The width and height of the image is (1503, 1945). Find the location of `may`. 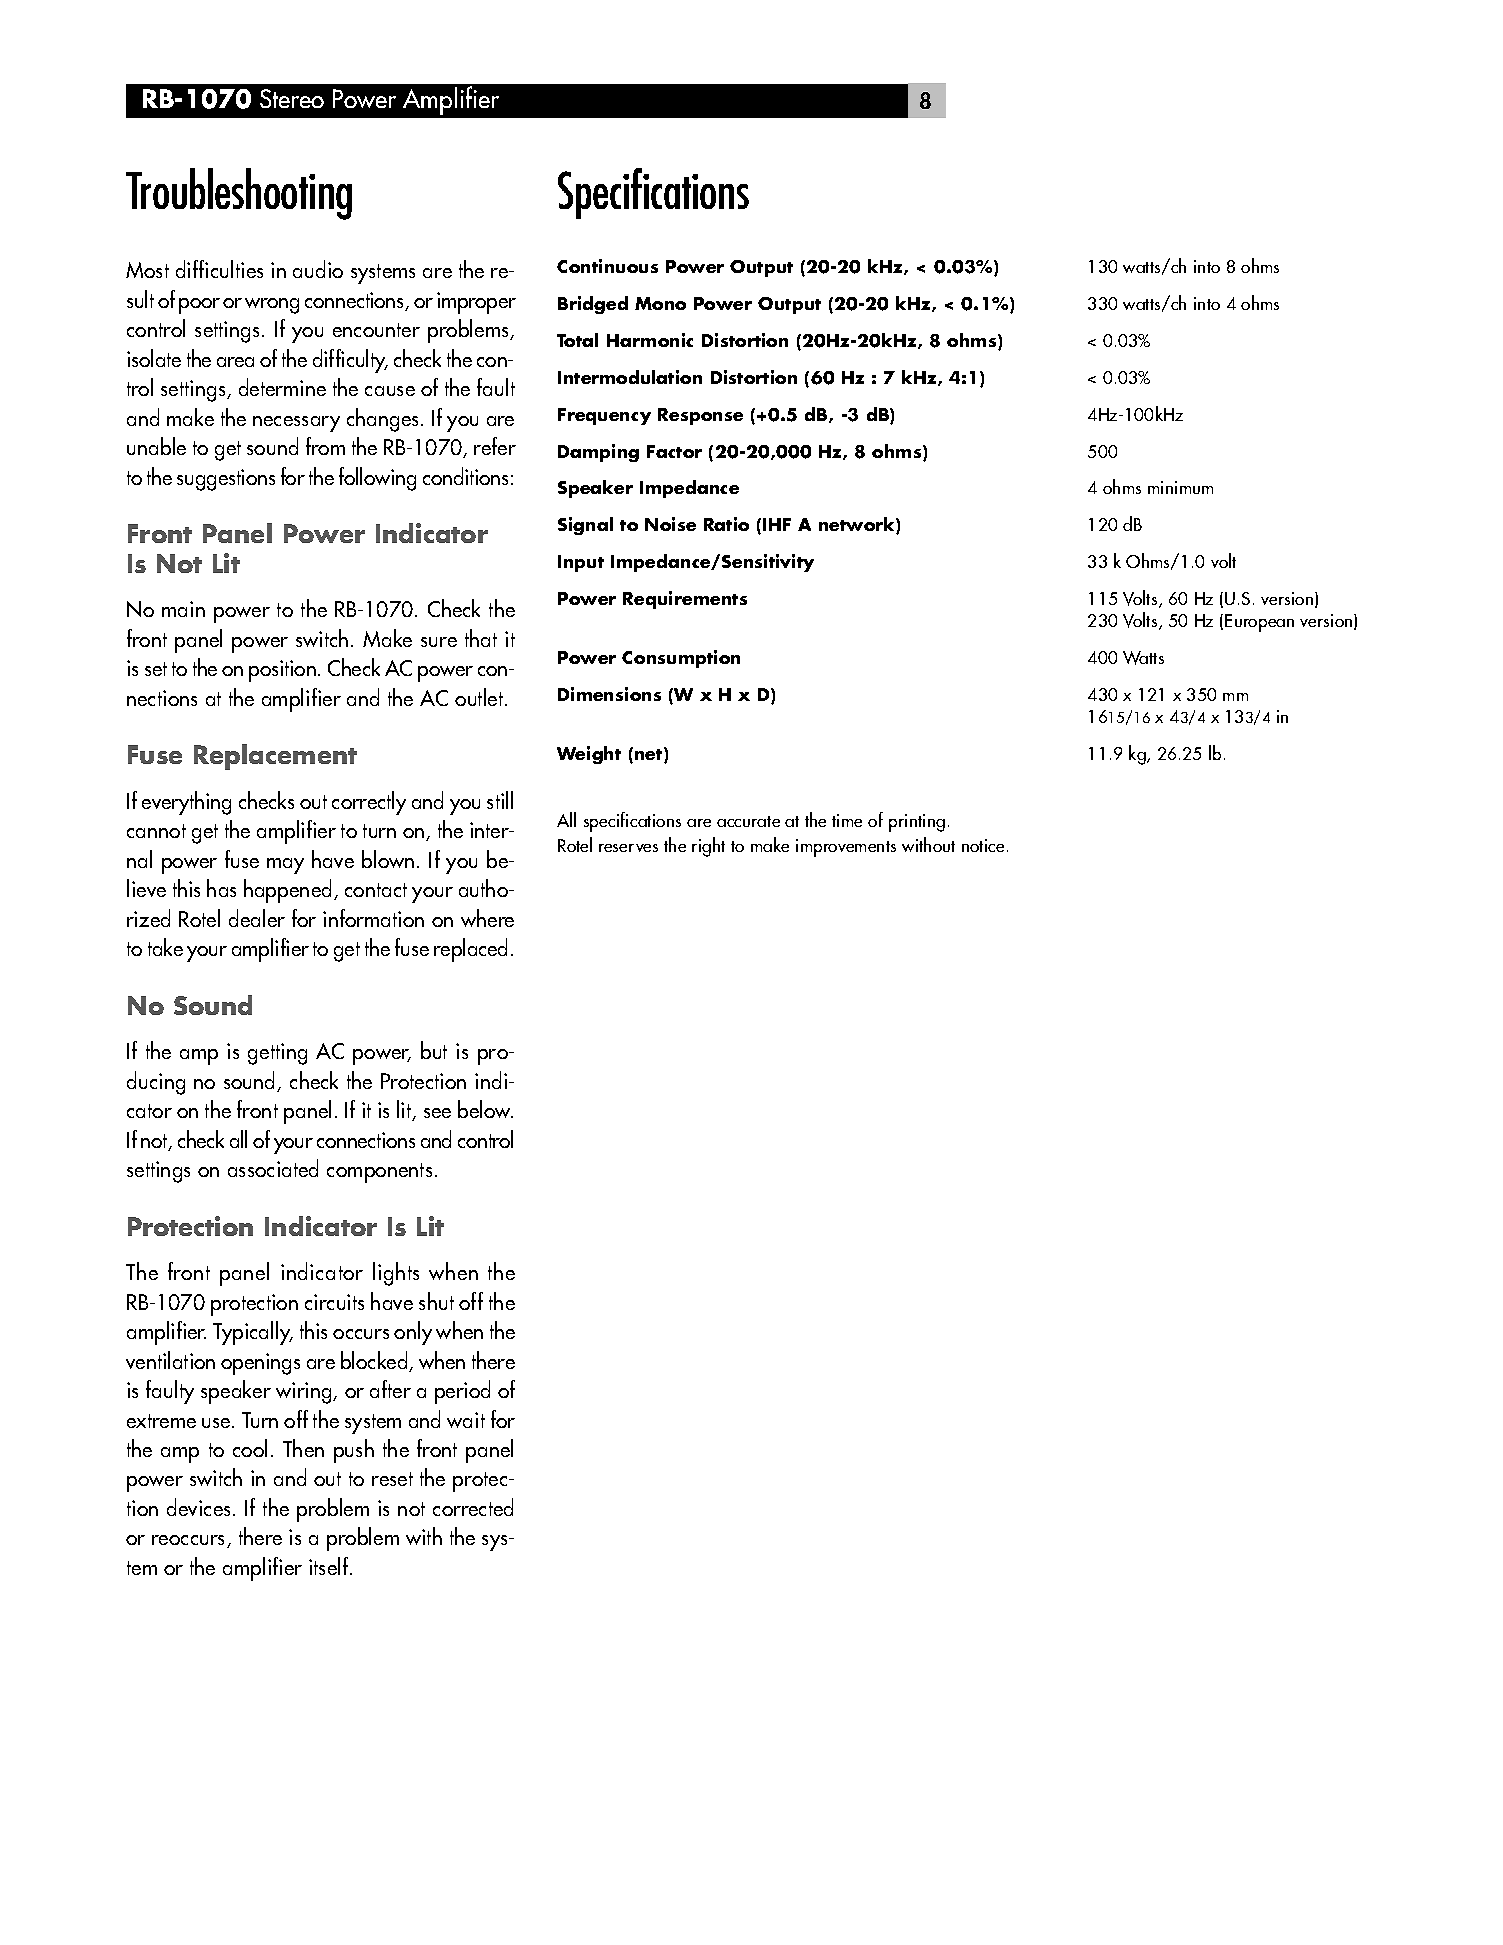

may is located at coordinates (285, 866).
